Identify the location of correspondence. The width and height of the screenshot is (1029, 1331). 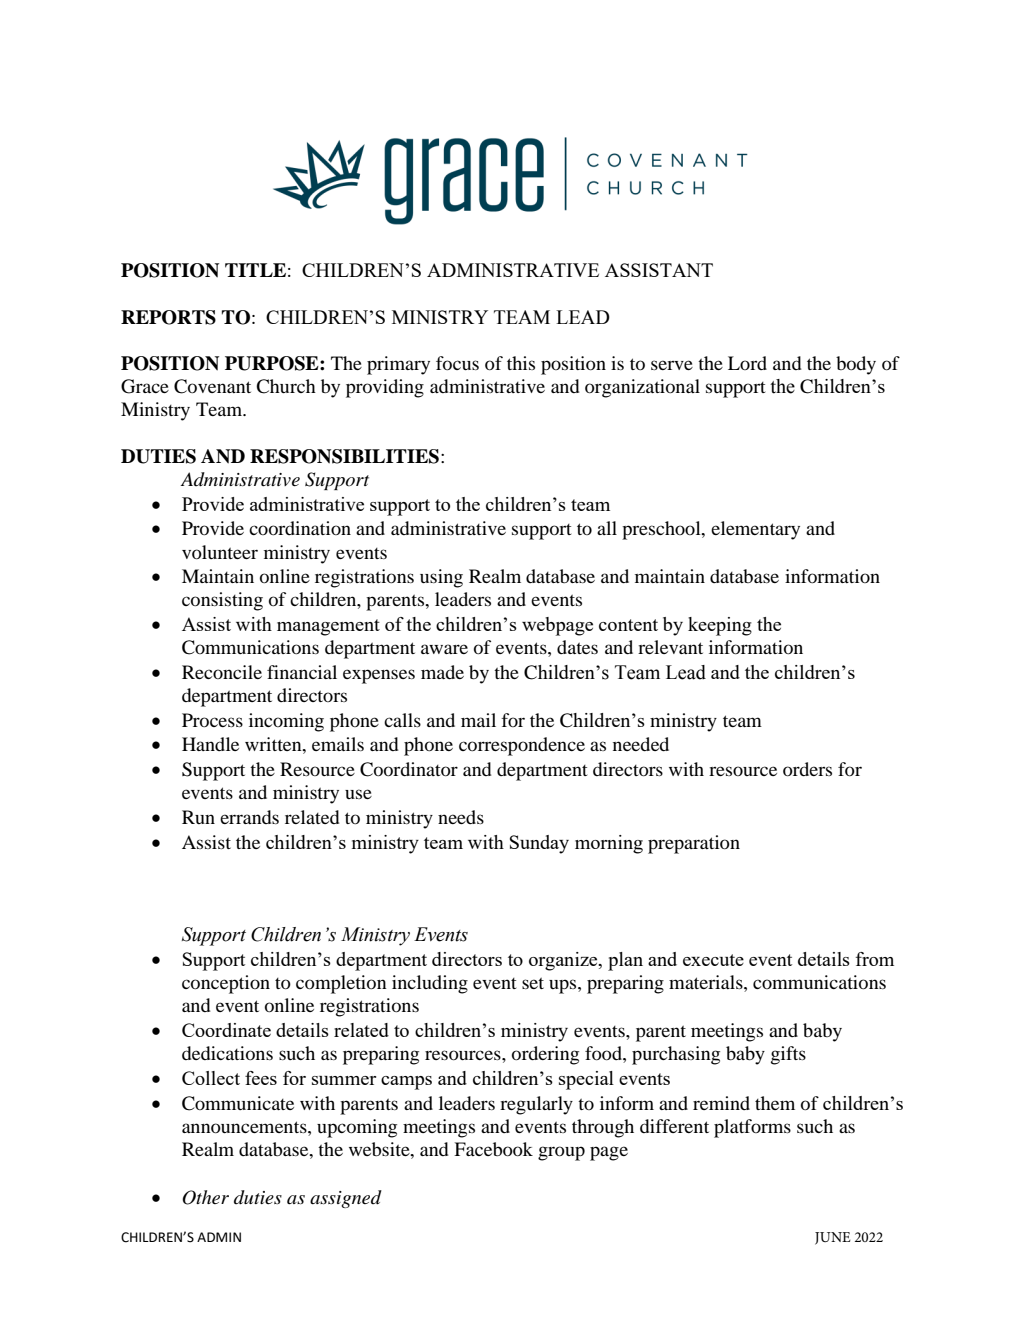
(522, 746).
